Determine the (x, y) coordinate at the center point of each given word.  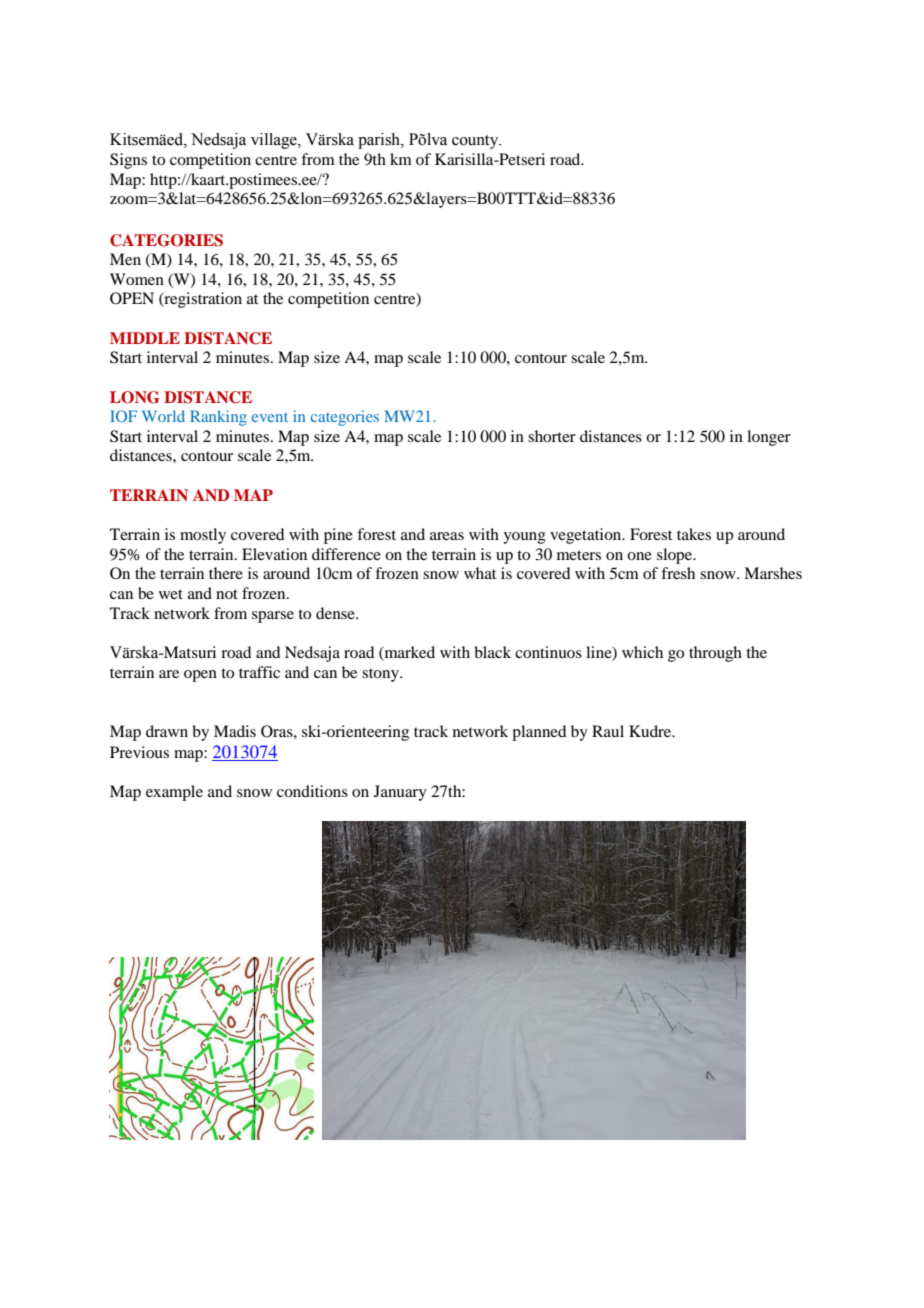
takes (694, 534)
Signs (128, 161)
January (400, 793)
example (174, 793)
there (226, 573)
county (476, 142)
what (480, 573)
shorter (552, 436)
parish (380, 141)
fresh (678, 573)
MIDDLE (145, 338)
